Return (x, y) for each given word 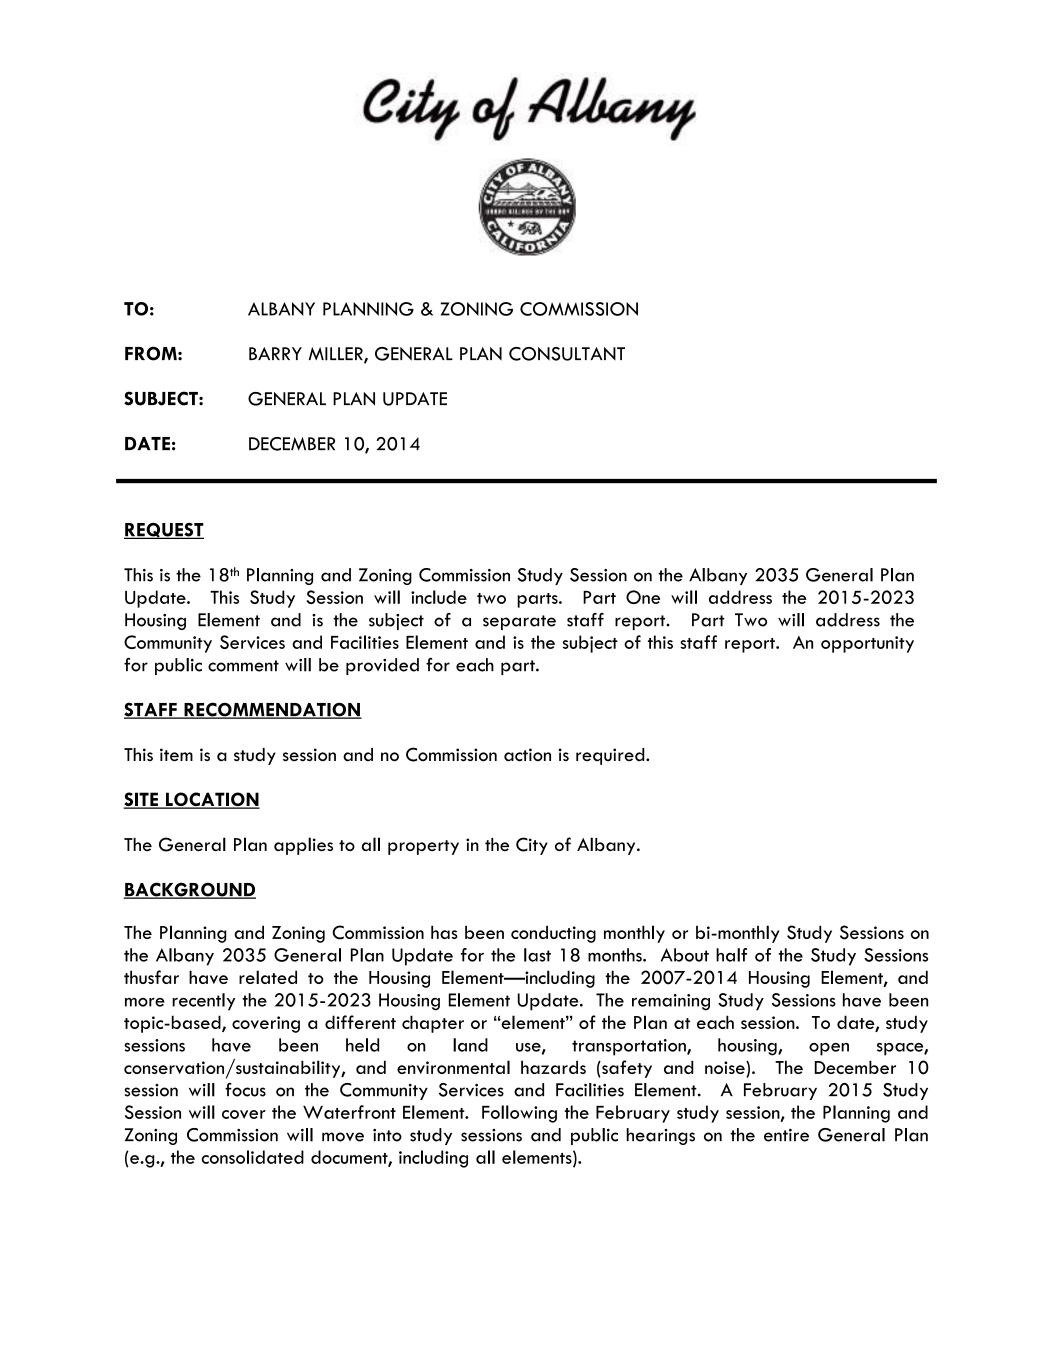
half (731, 955)
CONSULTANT (567, 354)
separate (519, 622)
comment (243, 666)
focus (245, 1089)
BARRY (275, 353)
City (532, 846)
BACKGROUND (190, 890)
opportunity (867, 644)
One (643, 597)
